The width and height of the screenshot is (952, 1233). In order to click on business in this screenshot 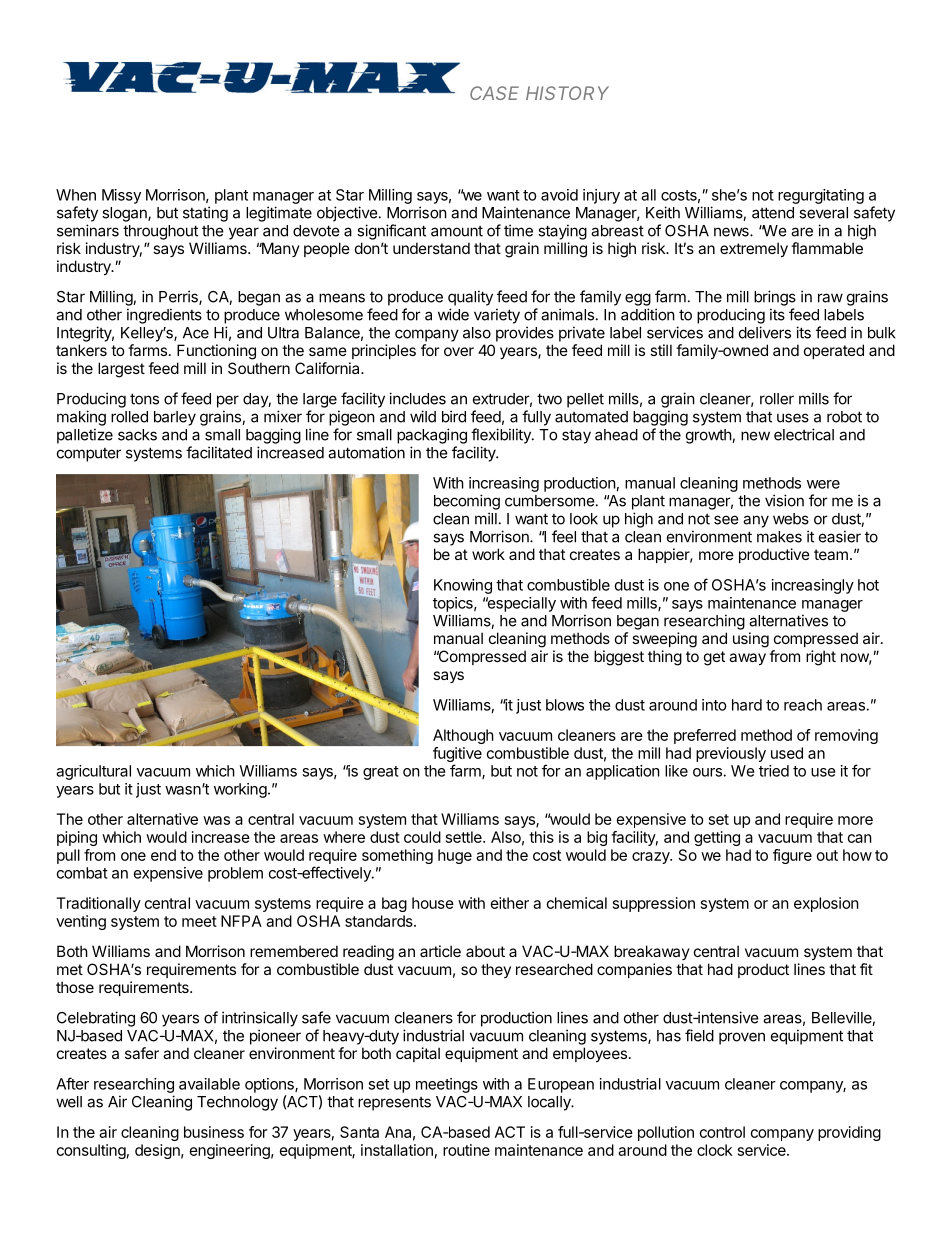, I will do `click(214, 1132)`.
